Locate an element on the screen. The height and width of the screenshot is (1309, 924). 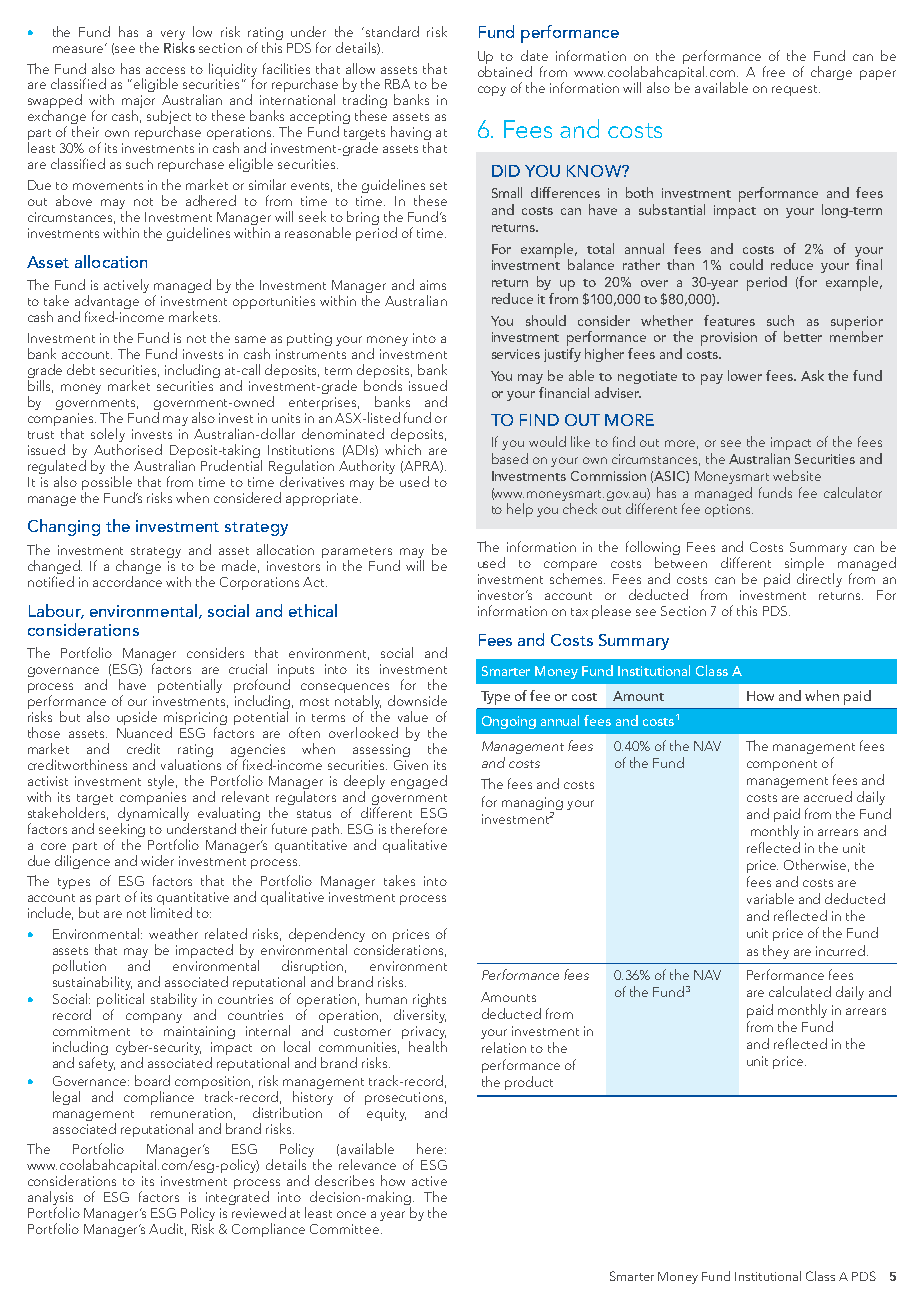
free is located at coordinates (774, 71).
